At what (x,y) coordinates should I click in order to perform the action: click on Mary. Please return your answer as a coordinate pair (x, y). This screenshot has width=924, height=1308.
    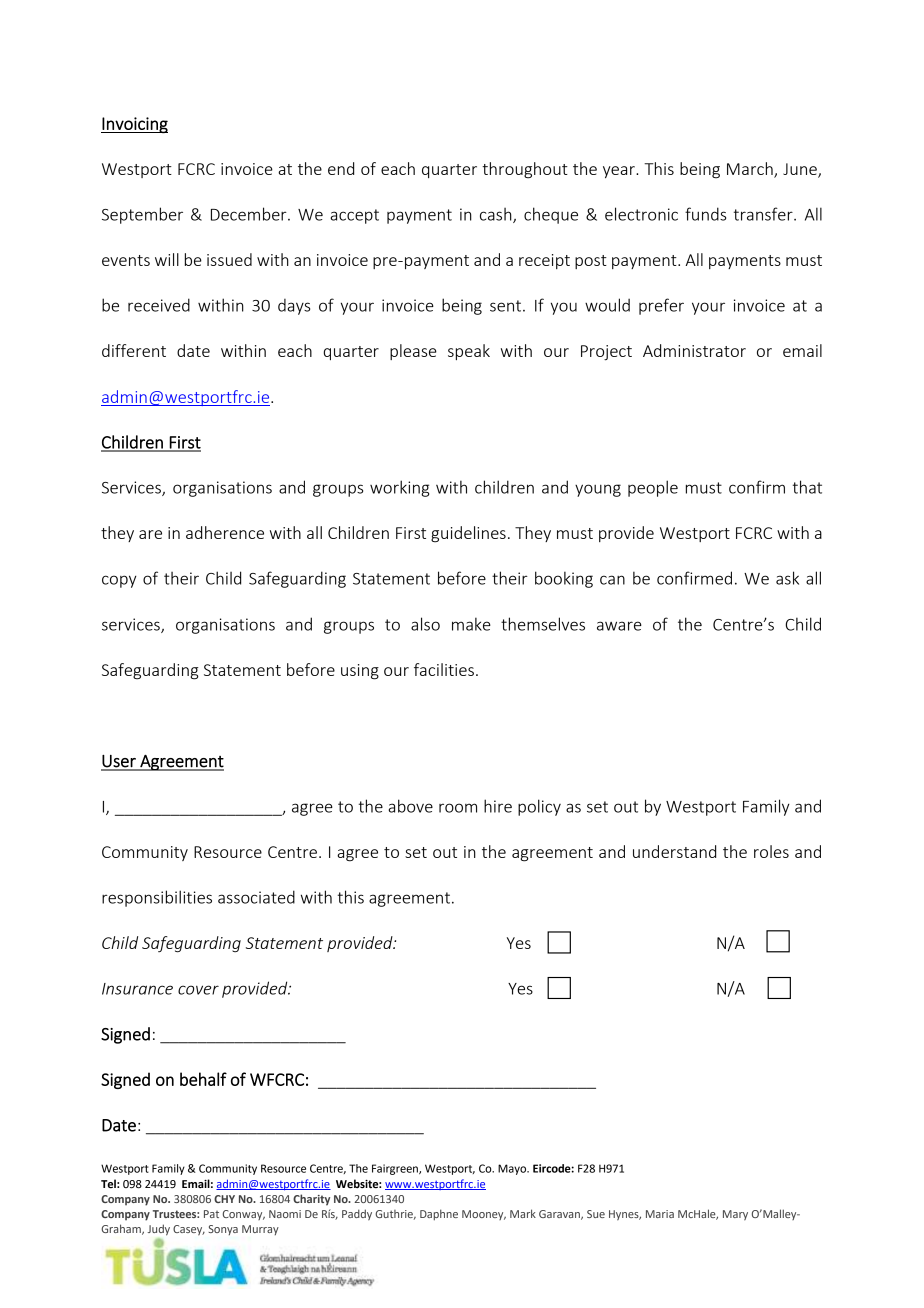
    Looking at the image, I should click on (735, 1215).
